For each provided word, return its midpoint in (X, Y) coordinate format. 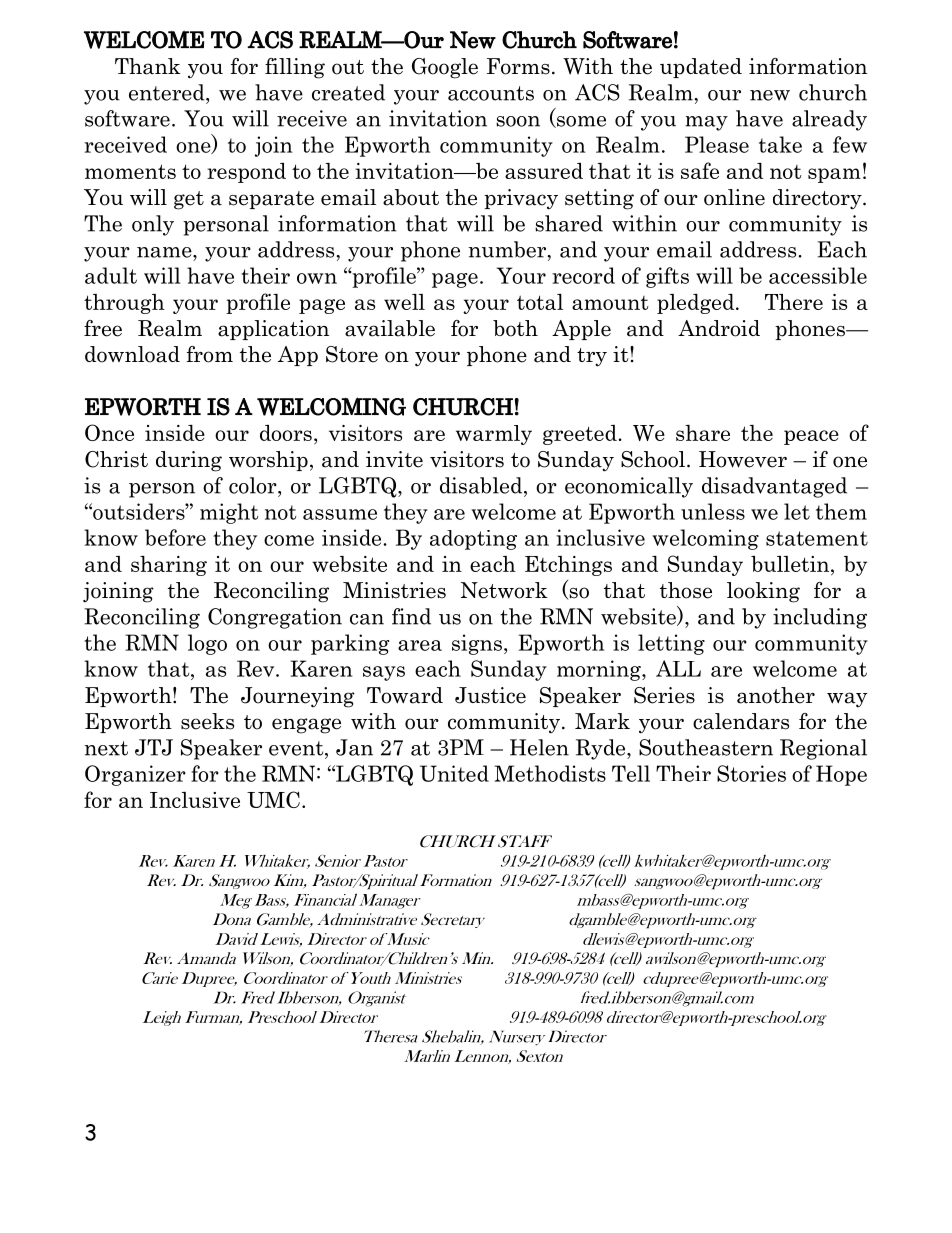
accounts (491, 93)
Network (504, 590)
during (189, 461)
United (454, 773)
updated (701, 68)
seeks (207, 721)
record (583, 275)
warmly (494, 435)
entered (168, 92)
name (165, 252)
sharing (169, 566)
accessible (818, 275)
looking (763, 592)
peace (811, 437)
